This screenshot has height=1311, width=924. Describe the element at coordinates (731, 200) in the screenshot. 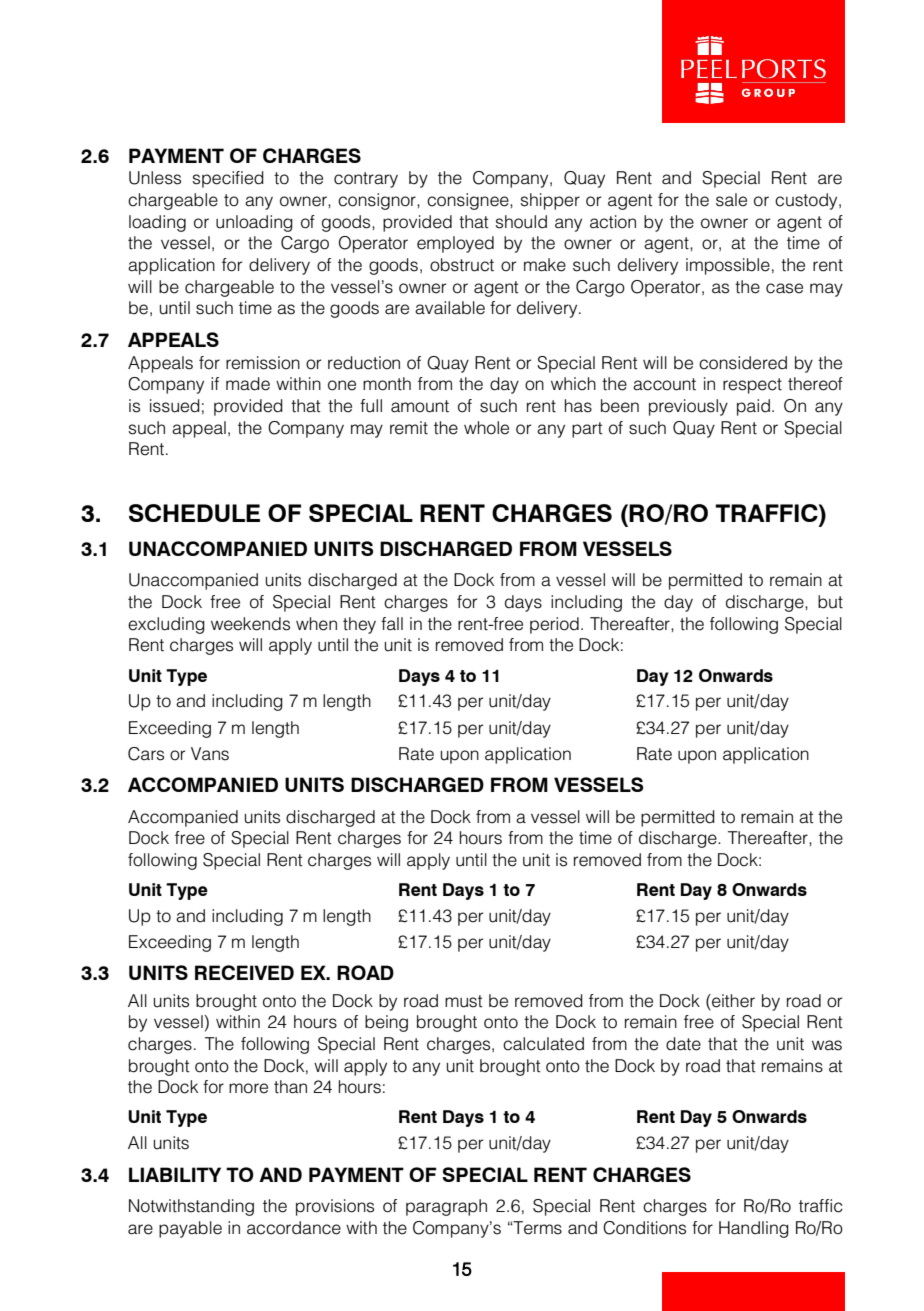

I see `sale` at that location.
